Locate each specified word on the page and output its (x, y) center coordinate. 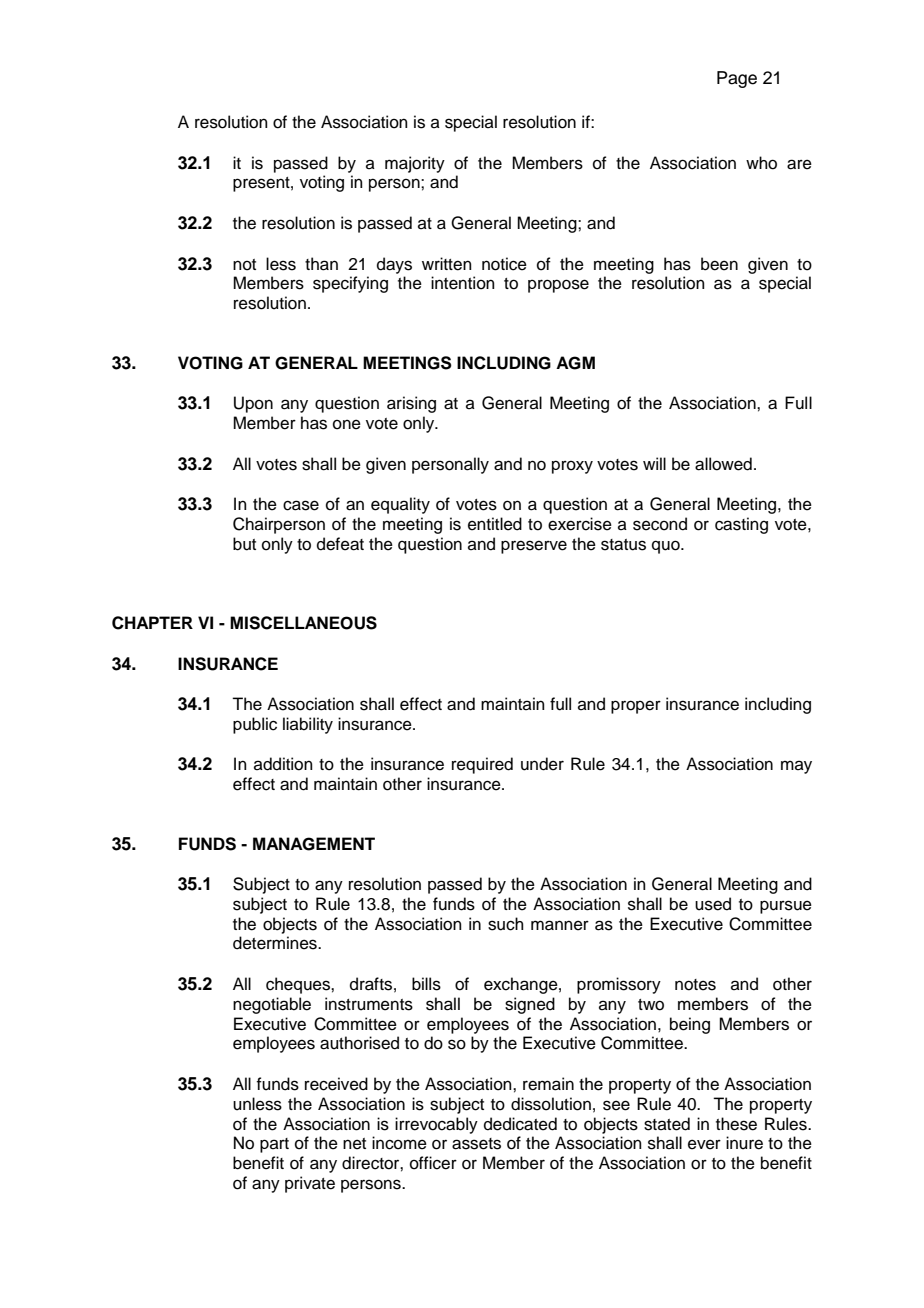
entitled (495, 524)
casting (741, 525)
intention (463, 283)
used (713, 904)
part (274, 1145)
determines (276, 943)
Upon (253, 404)
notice (504, 264)
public (255, 725)
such (506, 924)
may (796, 767)
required (482, 765)
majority (415, 164)
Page (737, 79)
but (244, 544)
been (719, 264)
